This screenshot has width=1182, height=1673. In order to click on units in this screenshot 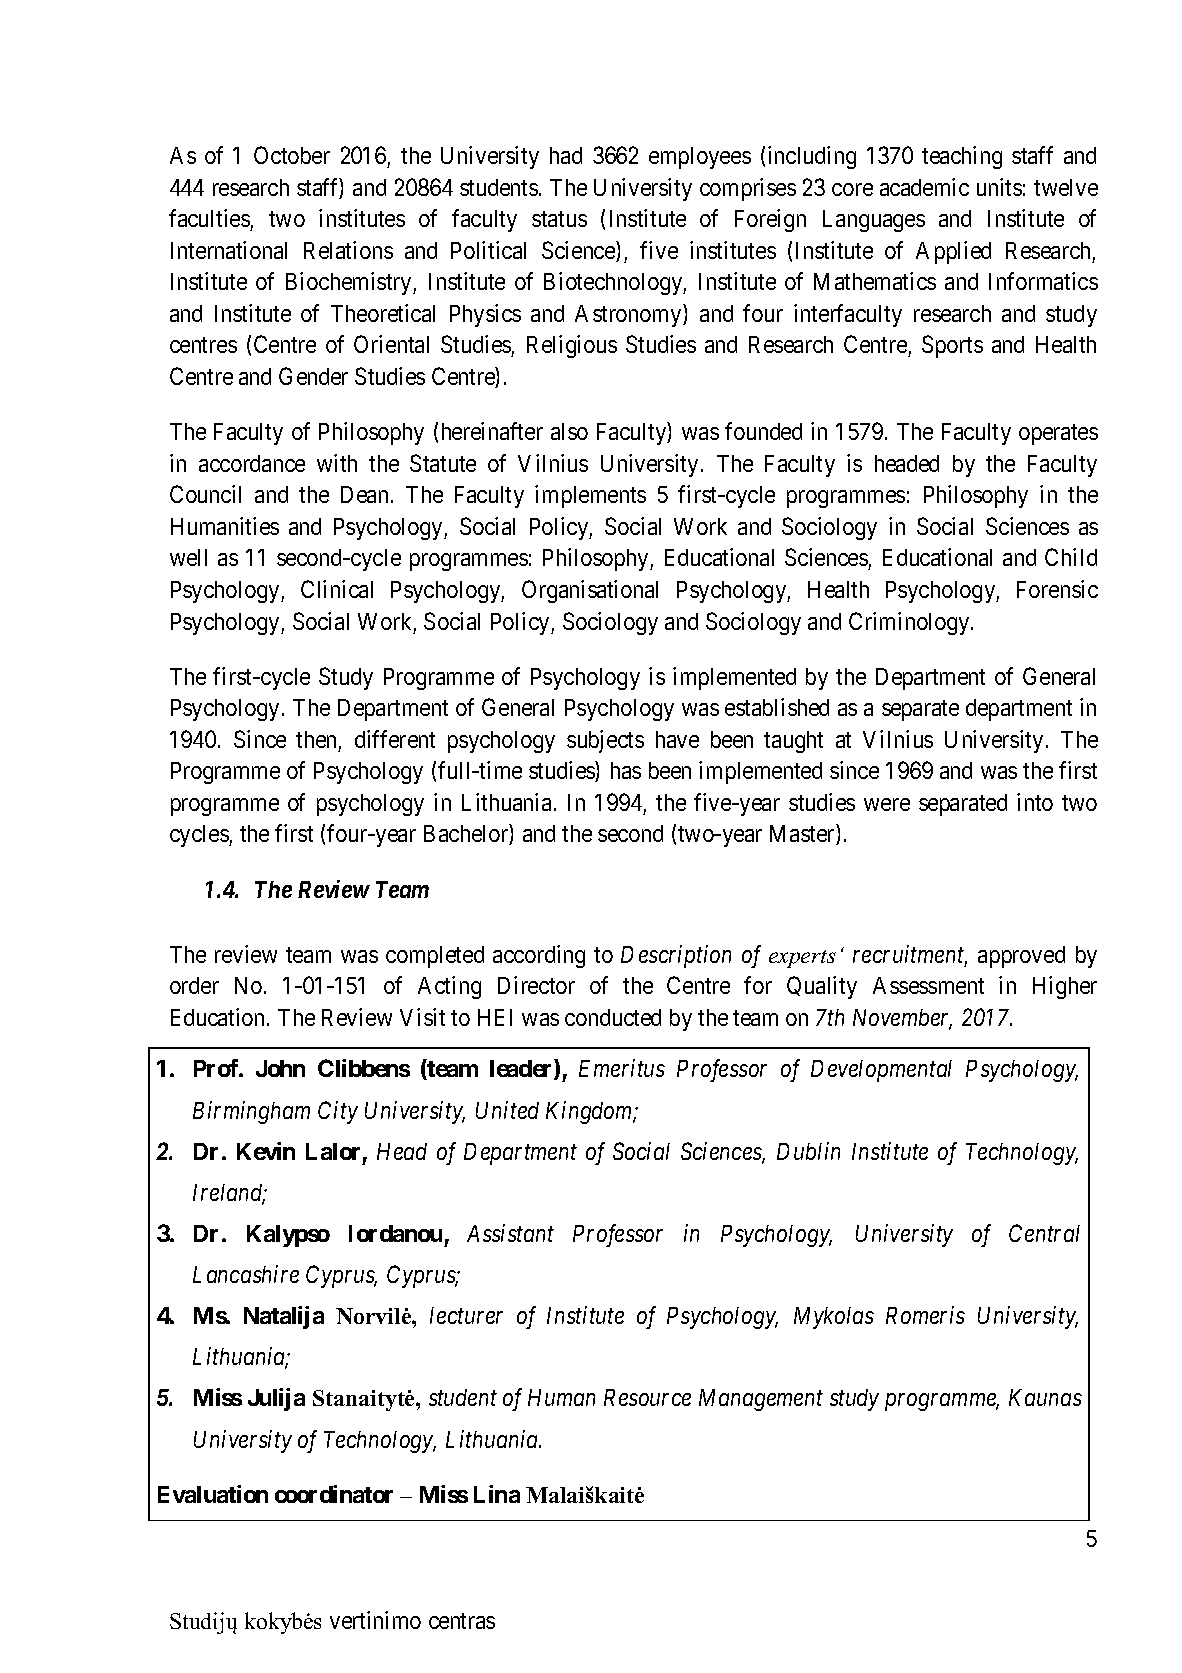, I will do `click(999, 187)`.
